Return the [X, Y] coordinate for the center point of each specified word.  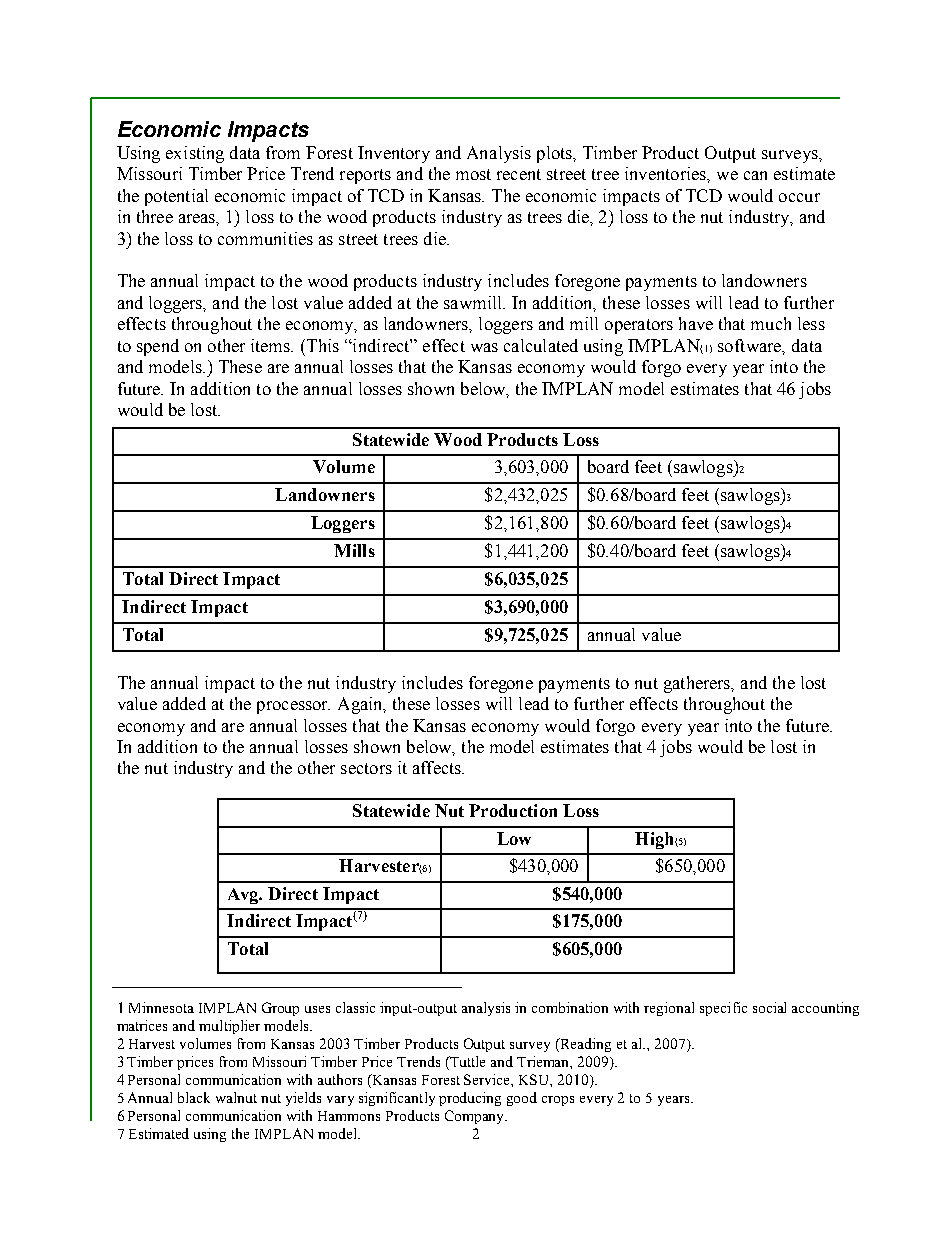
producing [470, 1099]
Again [361, 705]
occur [799, 197]
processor [293, 707]
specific [723, 1009]
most [473, 174]
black [194, 1097]
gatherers [698, 684]
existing [195, 154]
